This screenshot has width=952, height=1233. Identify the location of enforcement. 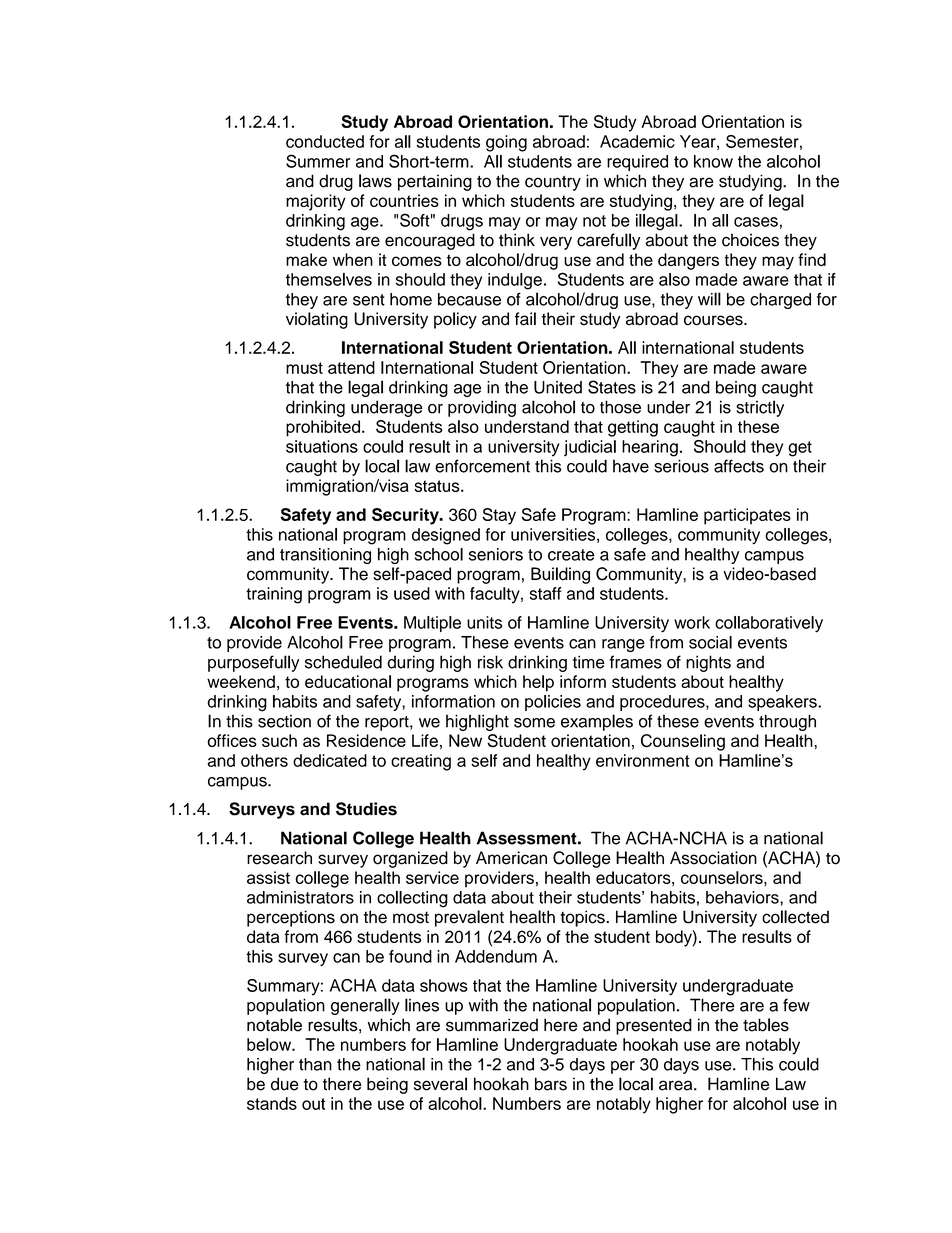
(482, 466).
